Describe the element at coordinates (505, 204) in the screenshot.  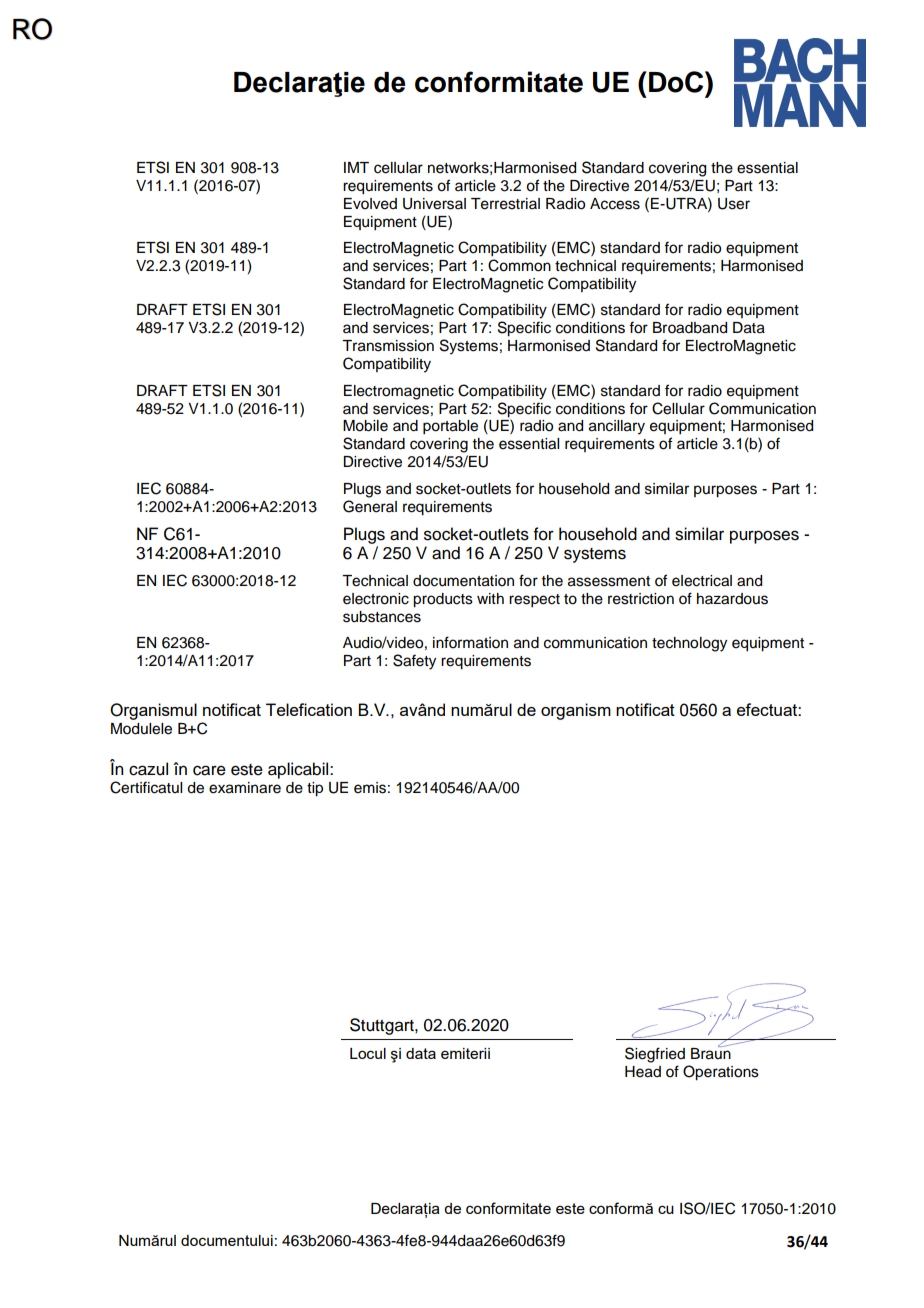
I see `Terrestrial` at that location.
